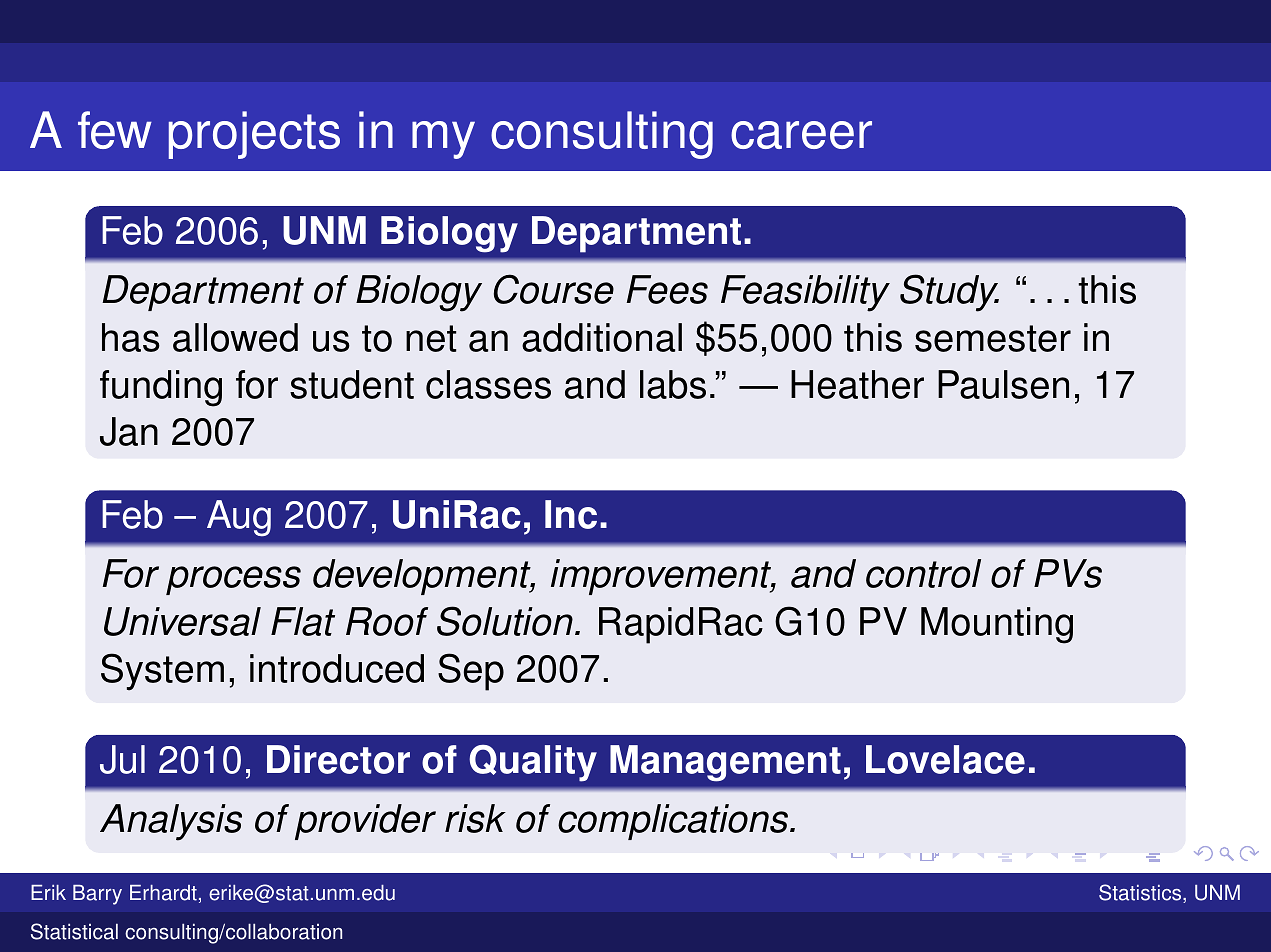 This image has width=1271, height=952. What do you see at coordinates (97, 895) in the image?
I see `Barry` at bounding box center [97, 895].
